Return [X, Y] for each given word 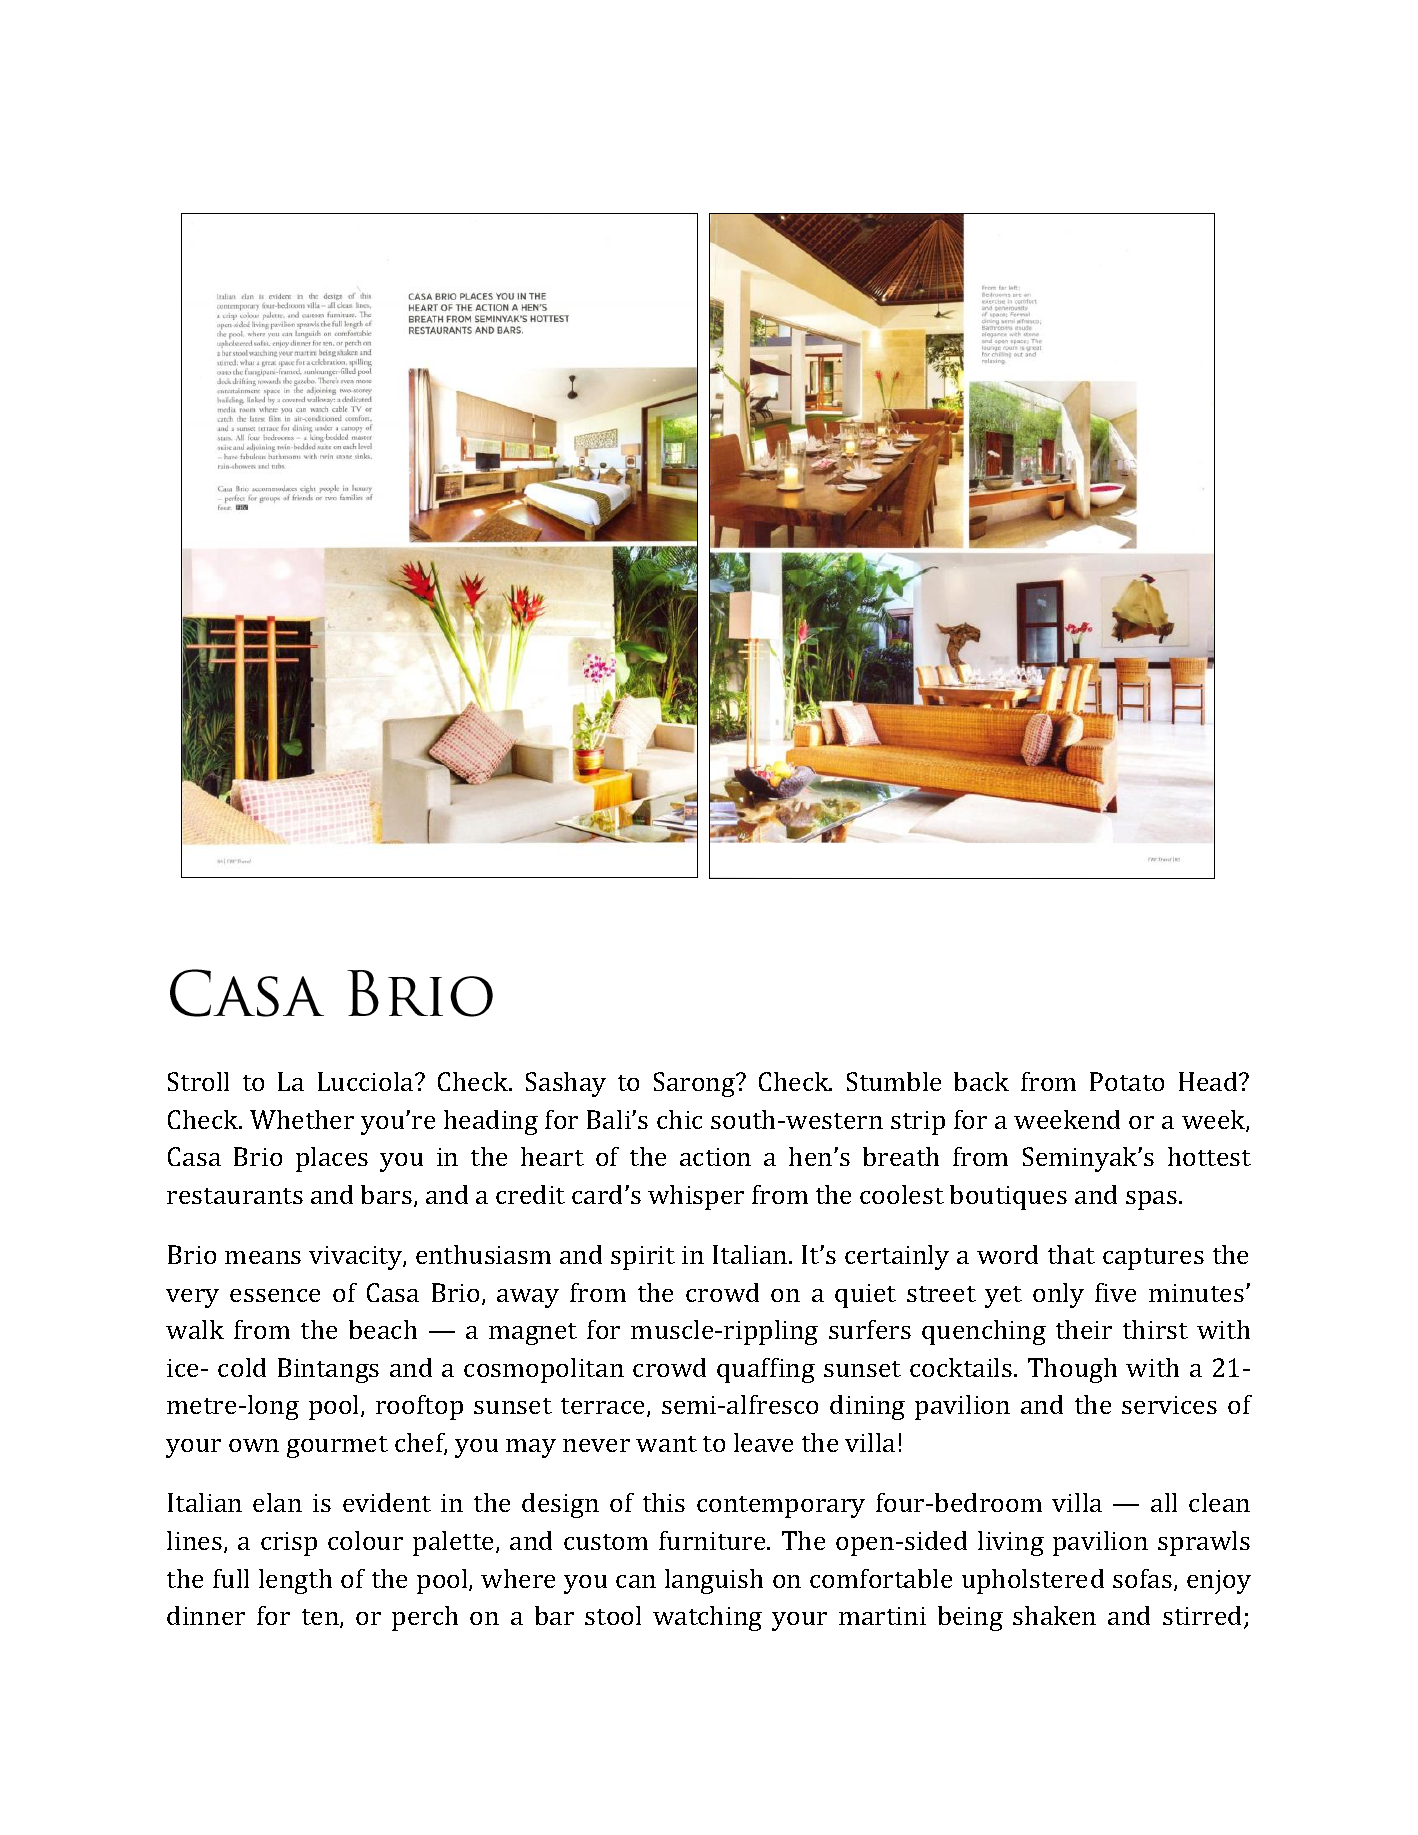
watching [707, 1618]
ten [321, 1618]
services [1169, 1405]
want [666, 1444]
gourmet [337, 1447]
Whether [302, 1119]
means [263, 1257]
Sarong [695, 1084]
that [1071, 1254]
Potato [1127, 1081]
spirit [643, 1258]
